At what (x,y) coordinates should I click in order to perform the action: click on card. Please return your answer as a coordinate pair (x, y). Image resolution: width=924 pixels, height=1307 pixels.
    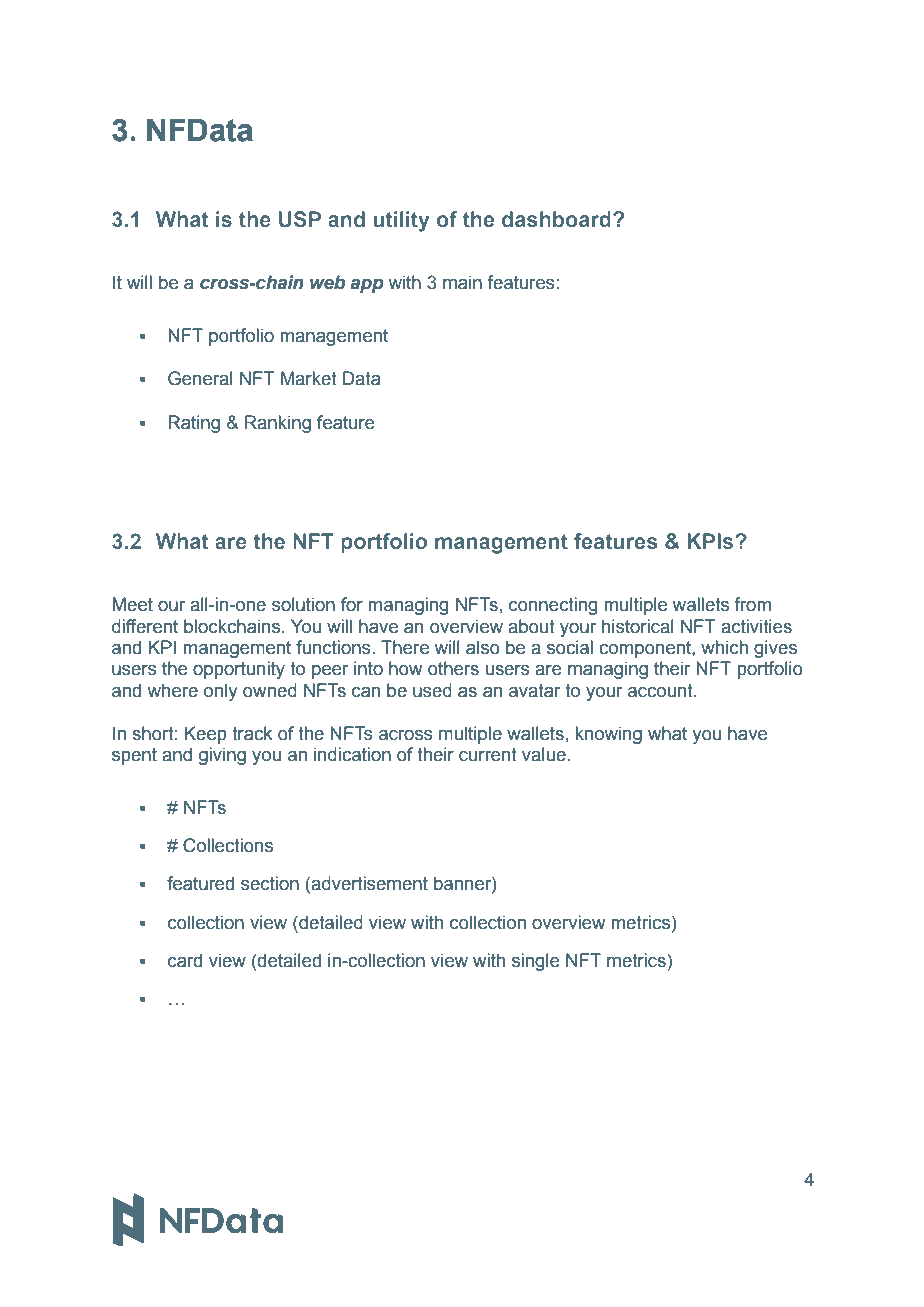
    Looking at the image, I should click on (185, 960).
